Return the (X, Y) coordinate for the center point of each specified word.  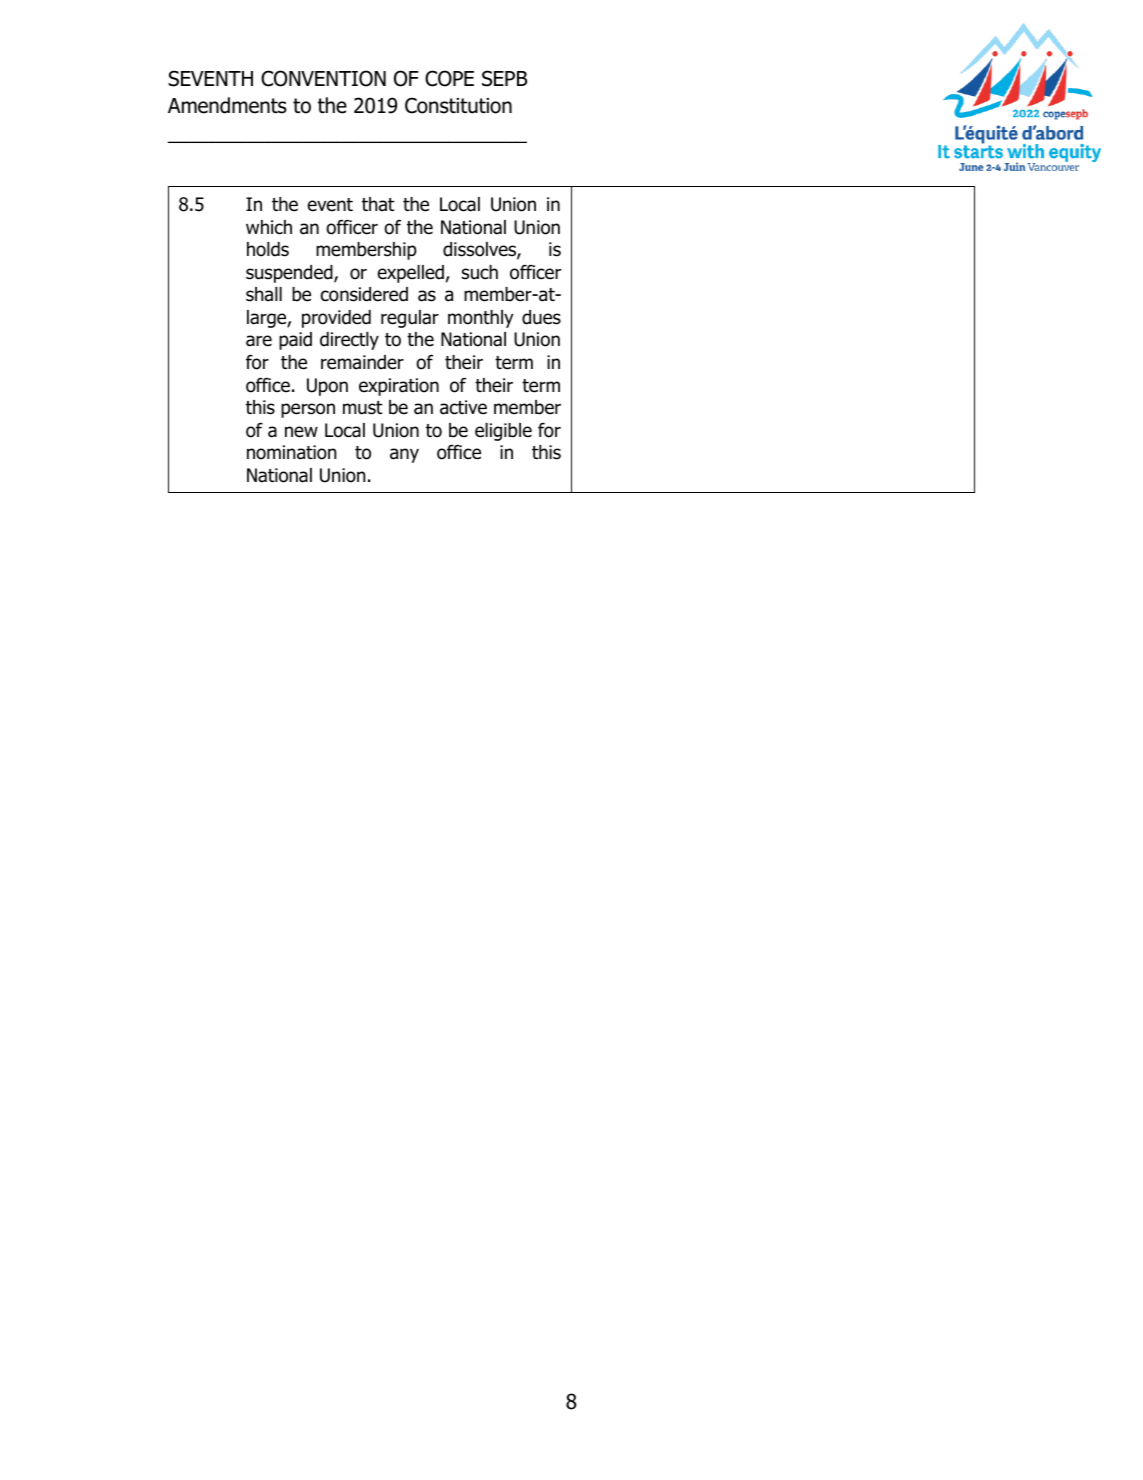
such (480, 272)
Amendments (227, 105)
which (269, 227)
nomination (292, 452)
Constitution (458, 105)
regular (410, 319)
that (378, 204)
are (259, 341)
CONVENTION (323, 78)
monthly (481, 319)
